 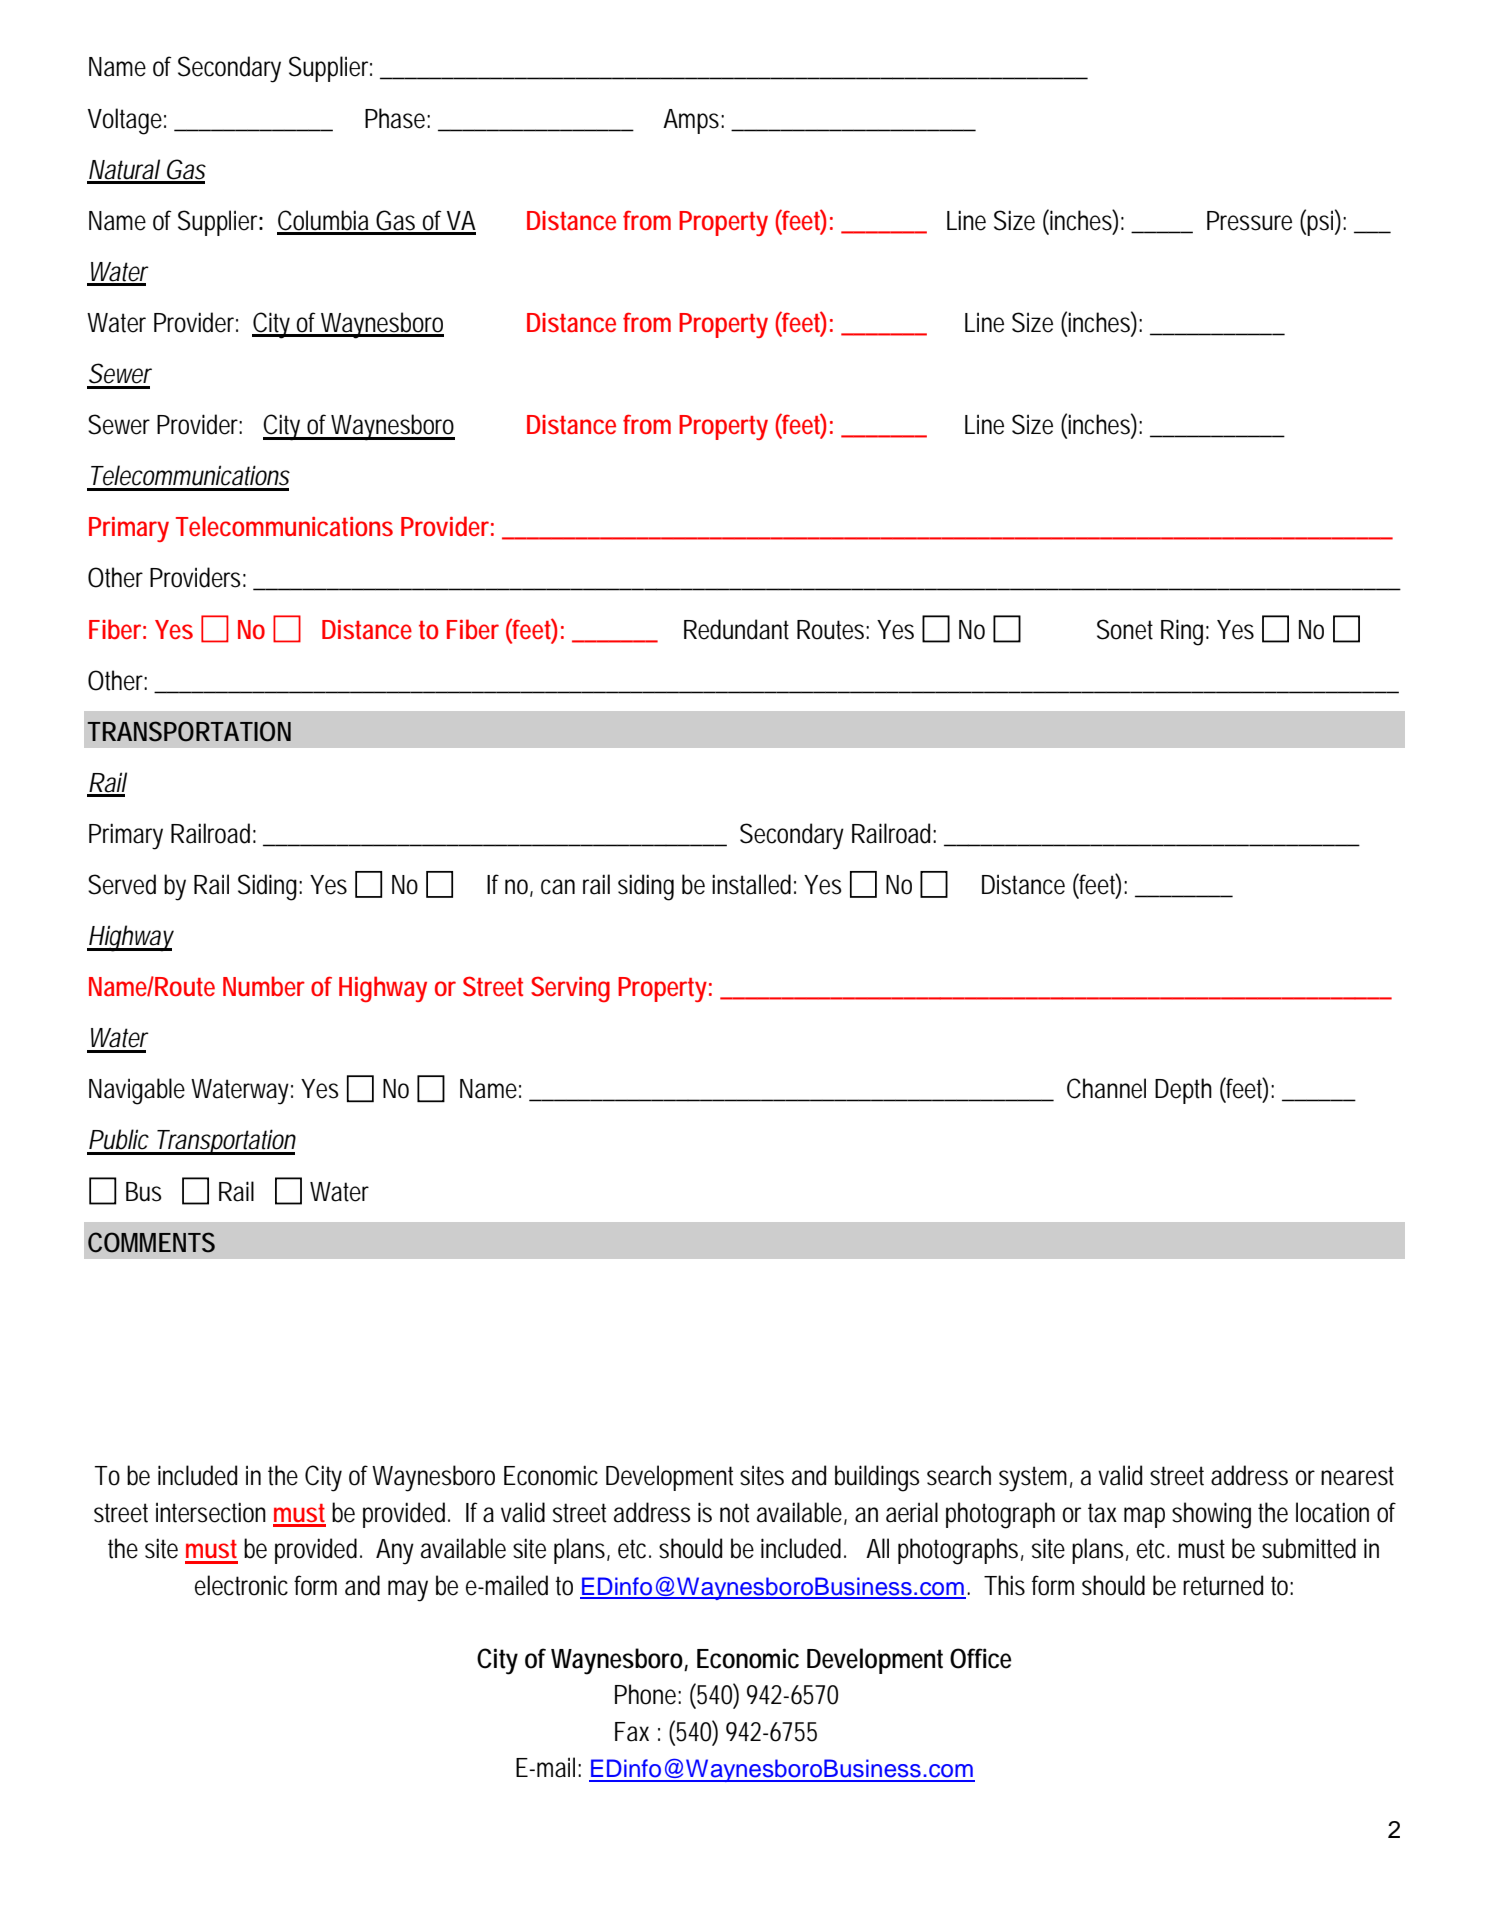 I want to click on Number, so click(x=264, y=986).
